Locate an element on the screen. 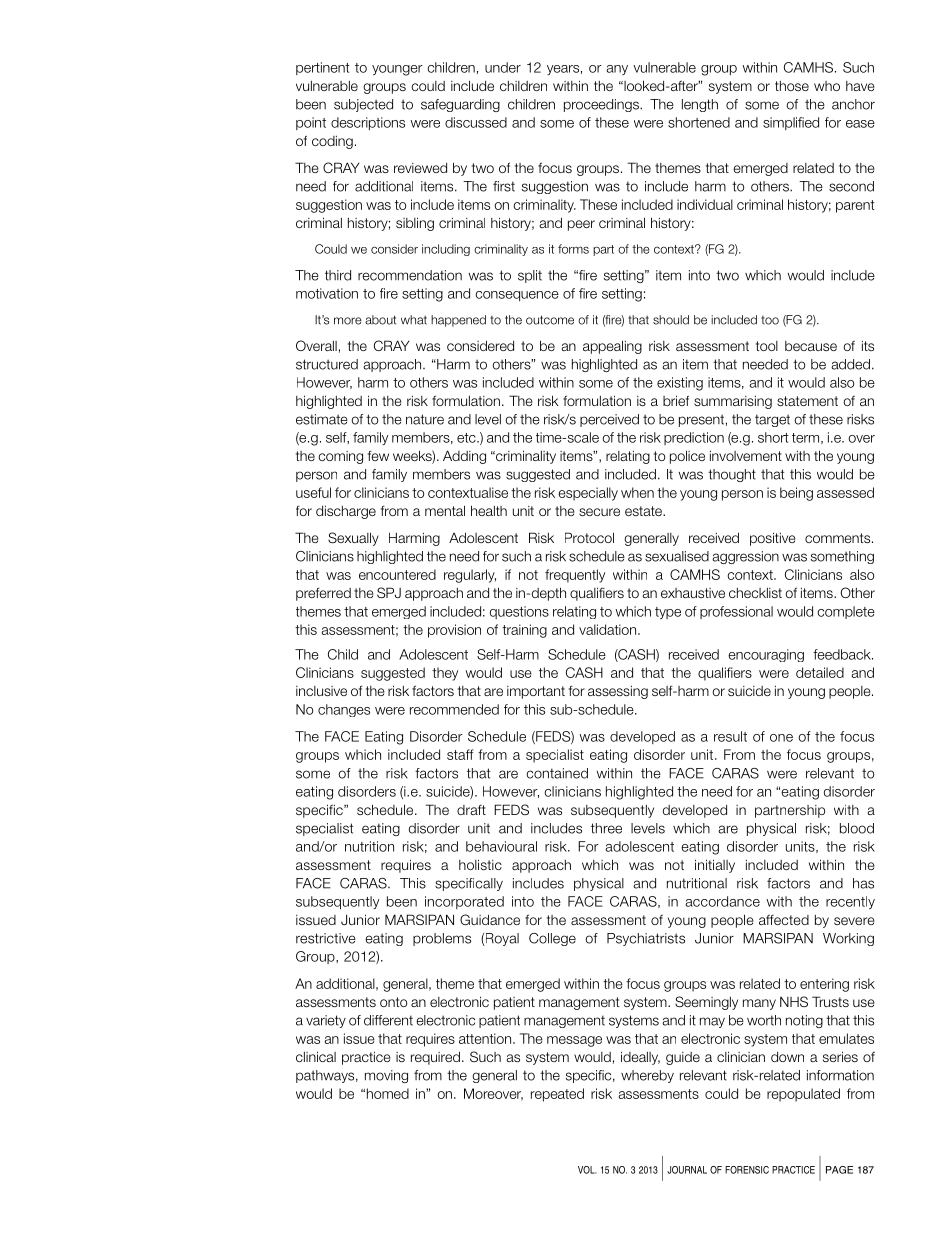  contained is located at coordinates (557, 773).
